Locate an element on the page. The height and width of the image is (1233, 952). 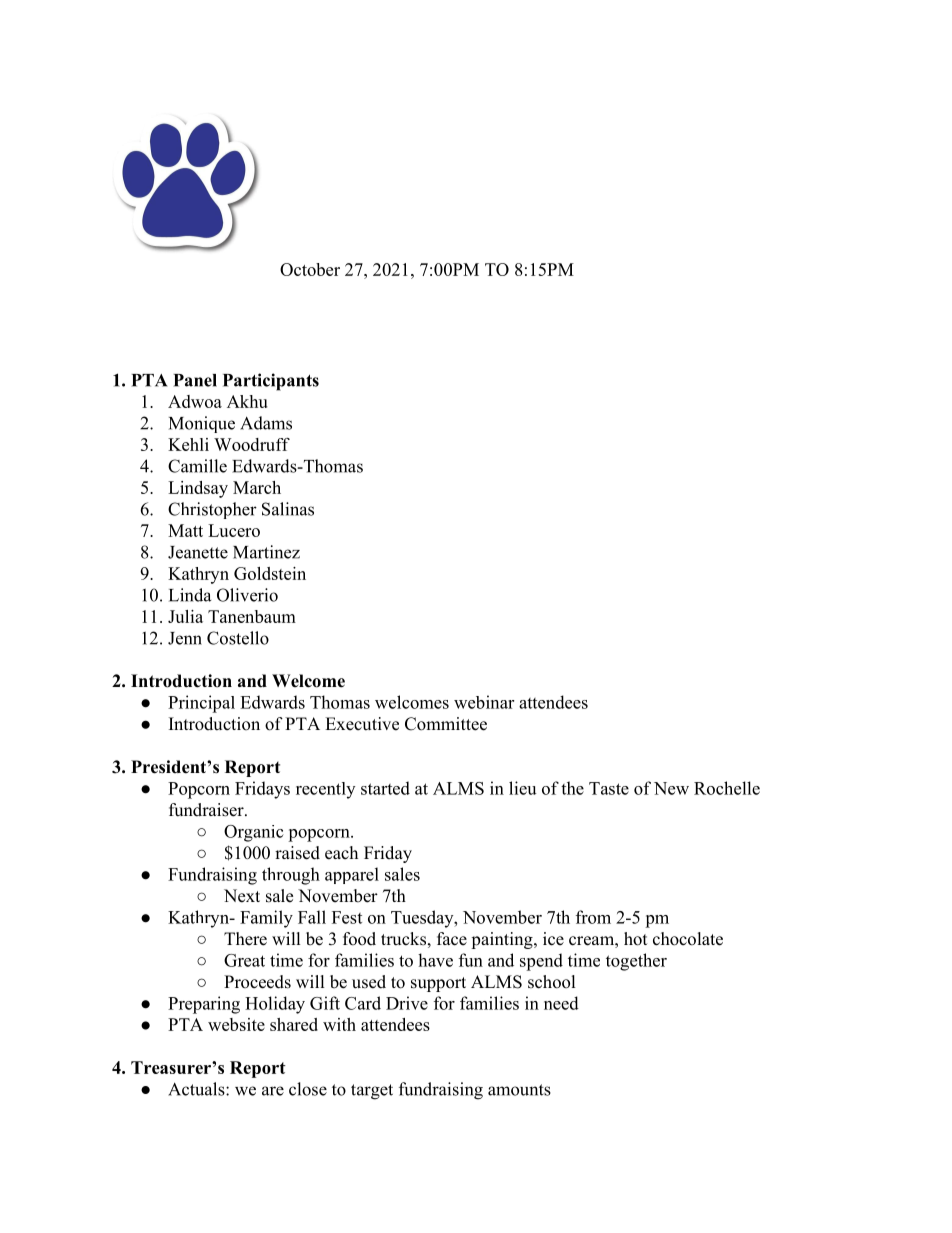
website is located at coordinates (236, 1024).
